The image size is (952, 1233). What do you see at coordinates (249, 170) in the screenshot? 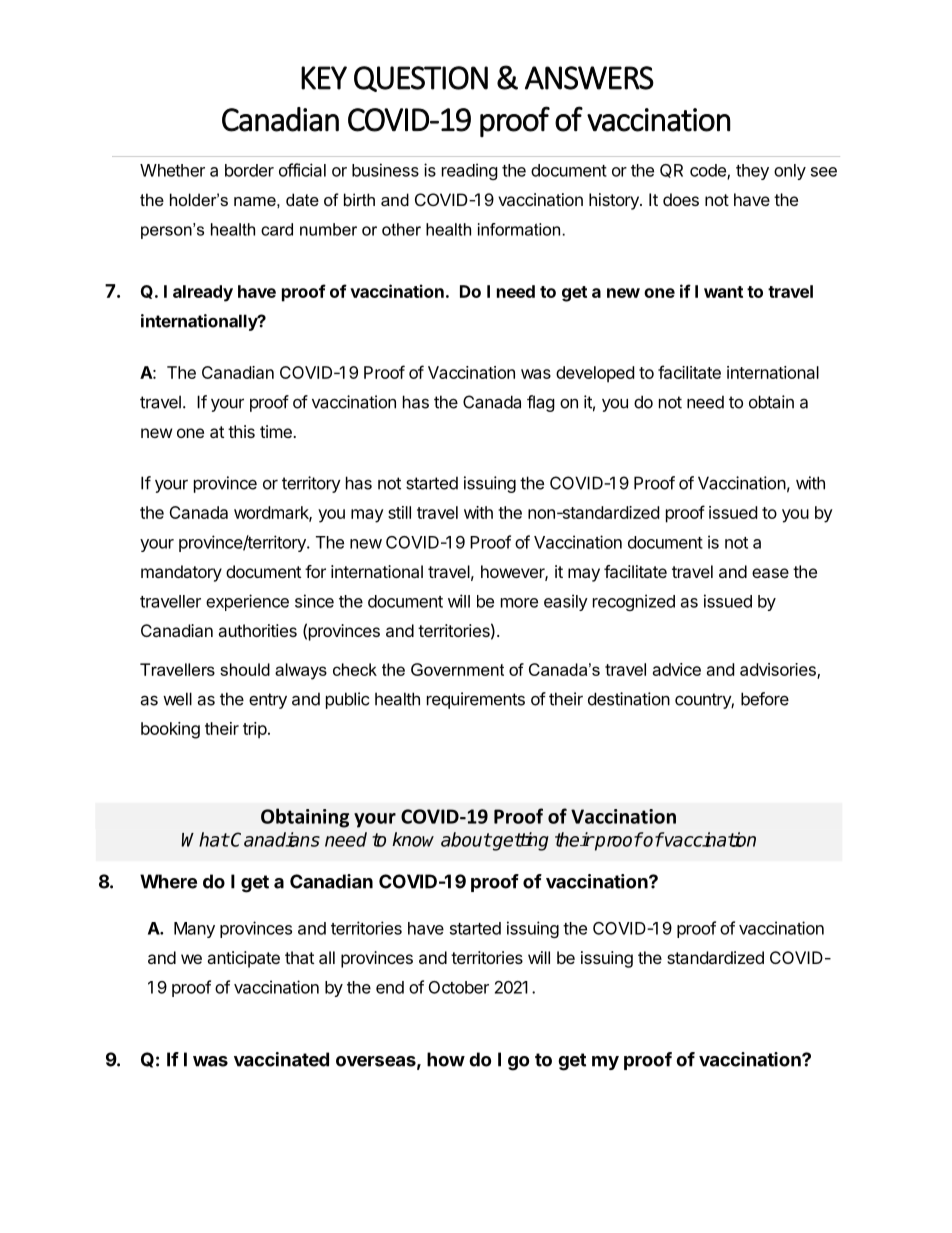
I see `border` at bounding box center [249, 170].
